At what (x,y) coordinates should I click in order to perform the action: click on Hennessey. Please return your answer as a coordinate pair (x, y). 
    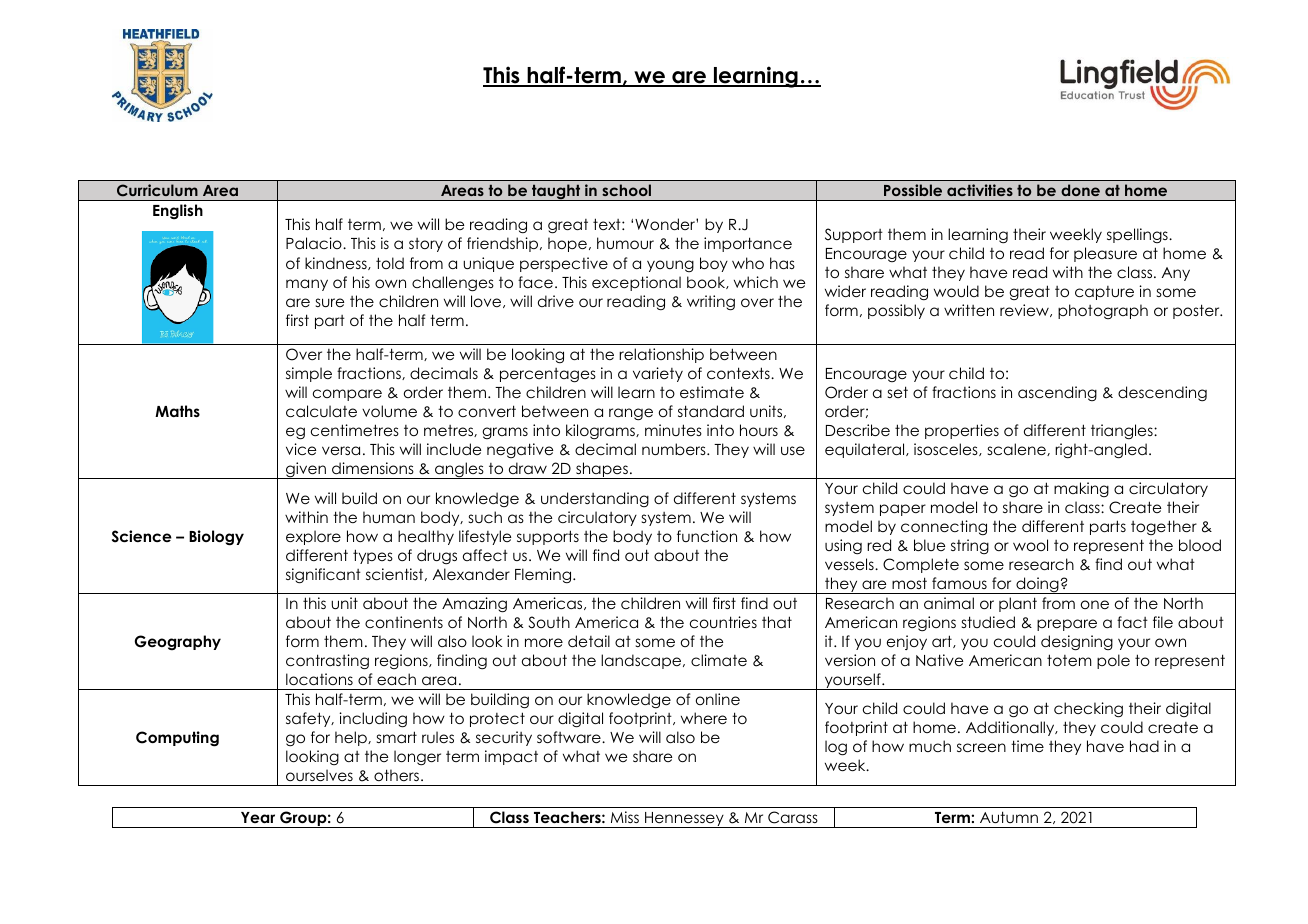
    Looking at the image, I should click on (684, 820).
